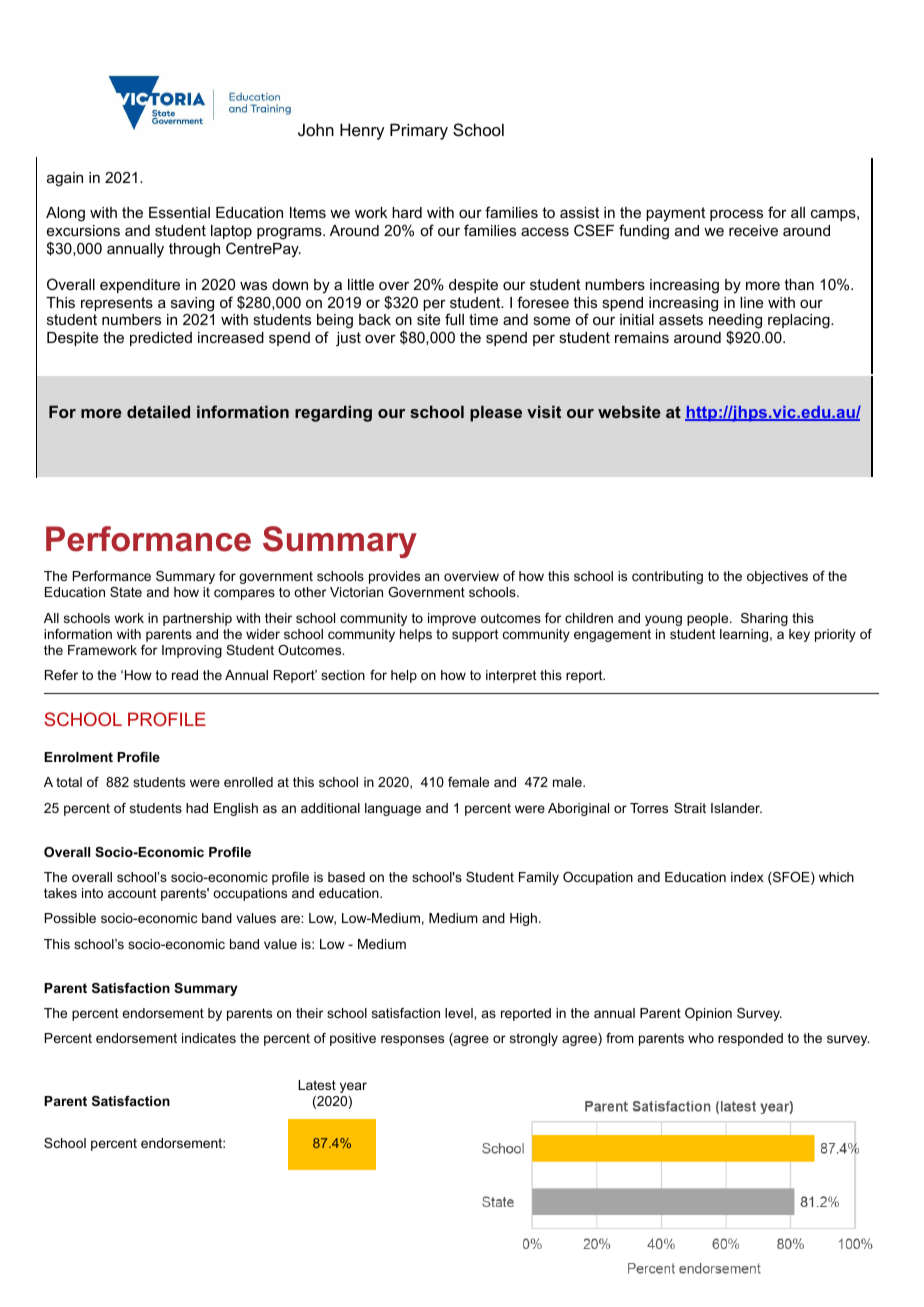 The width and height of the page is (924, 1307). Describe the element at coordinates (158, 412) in the page. I see `detailed` at that location.
